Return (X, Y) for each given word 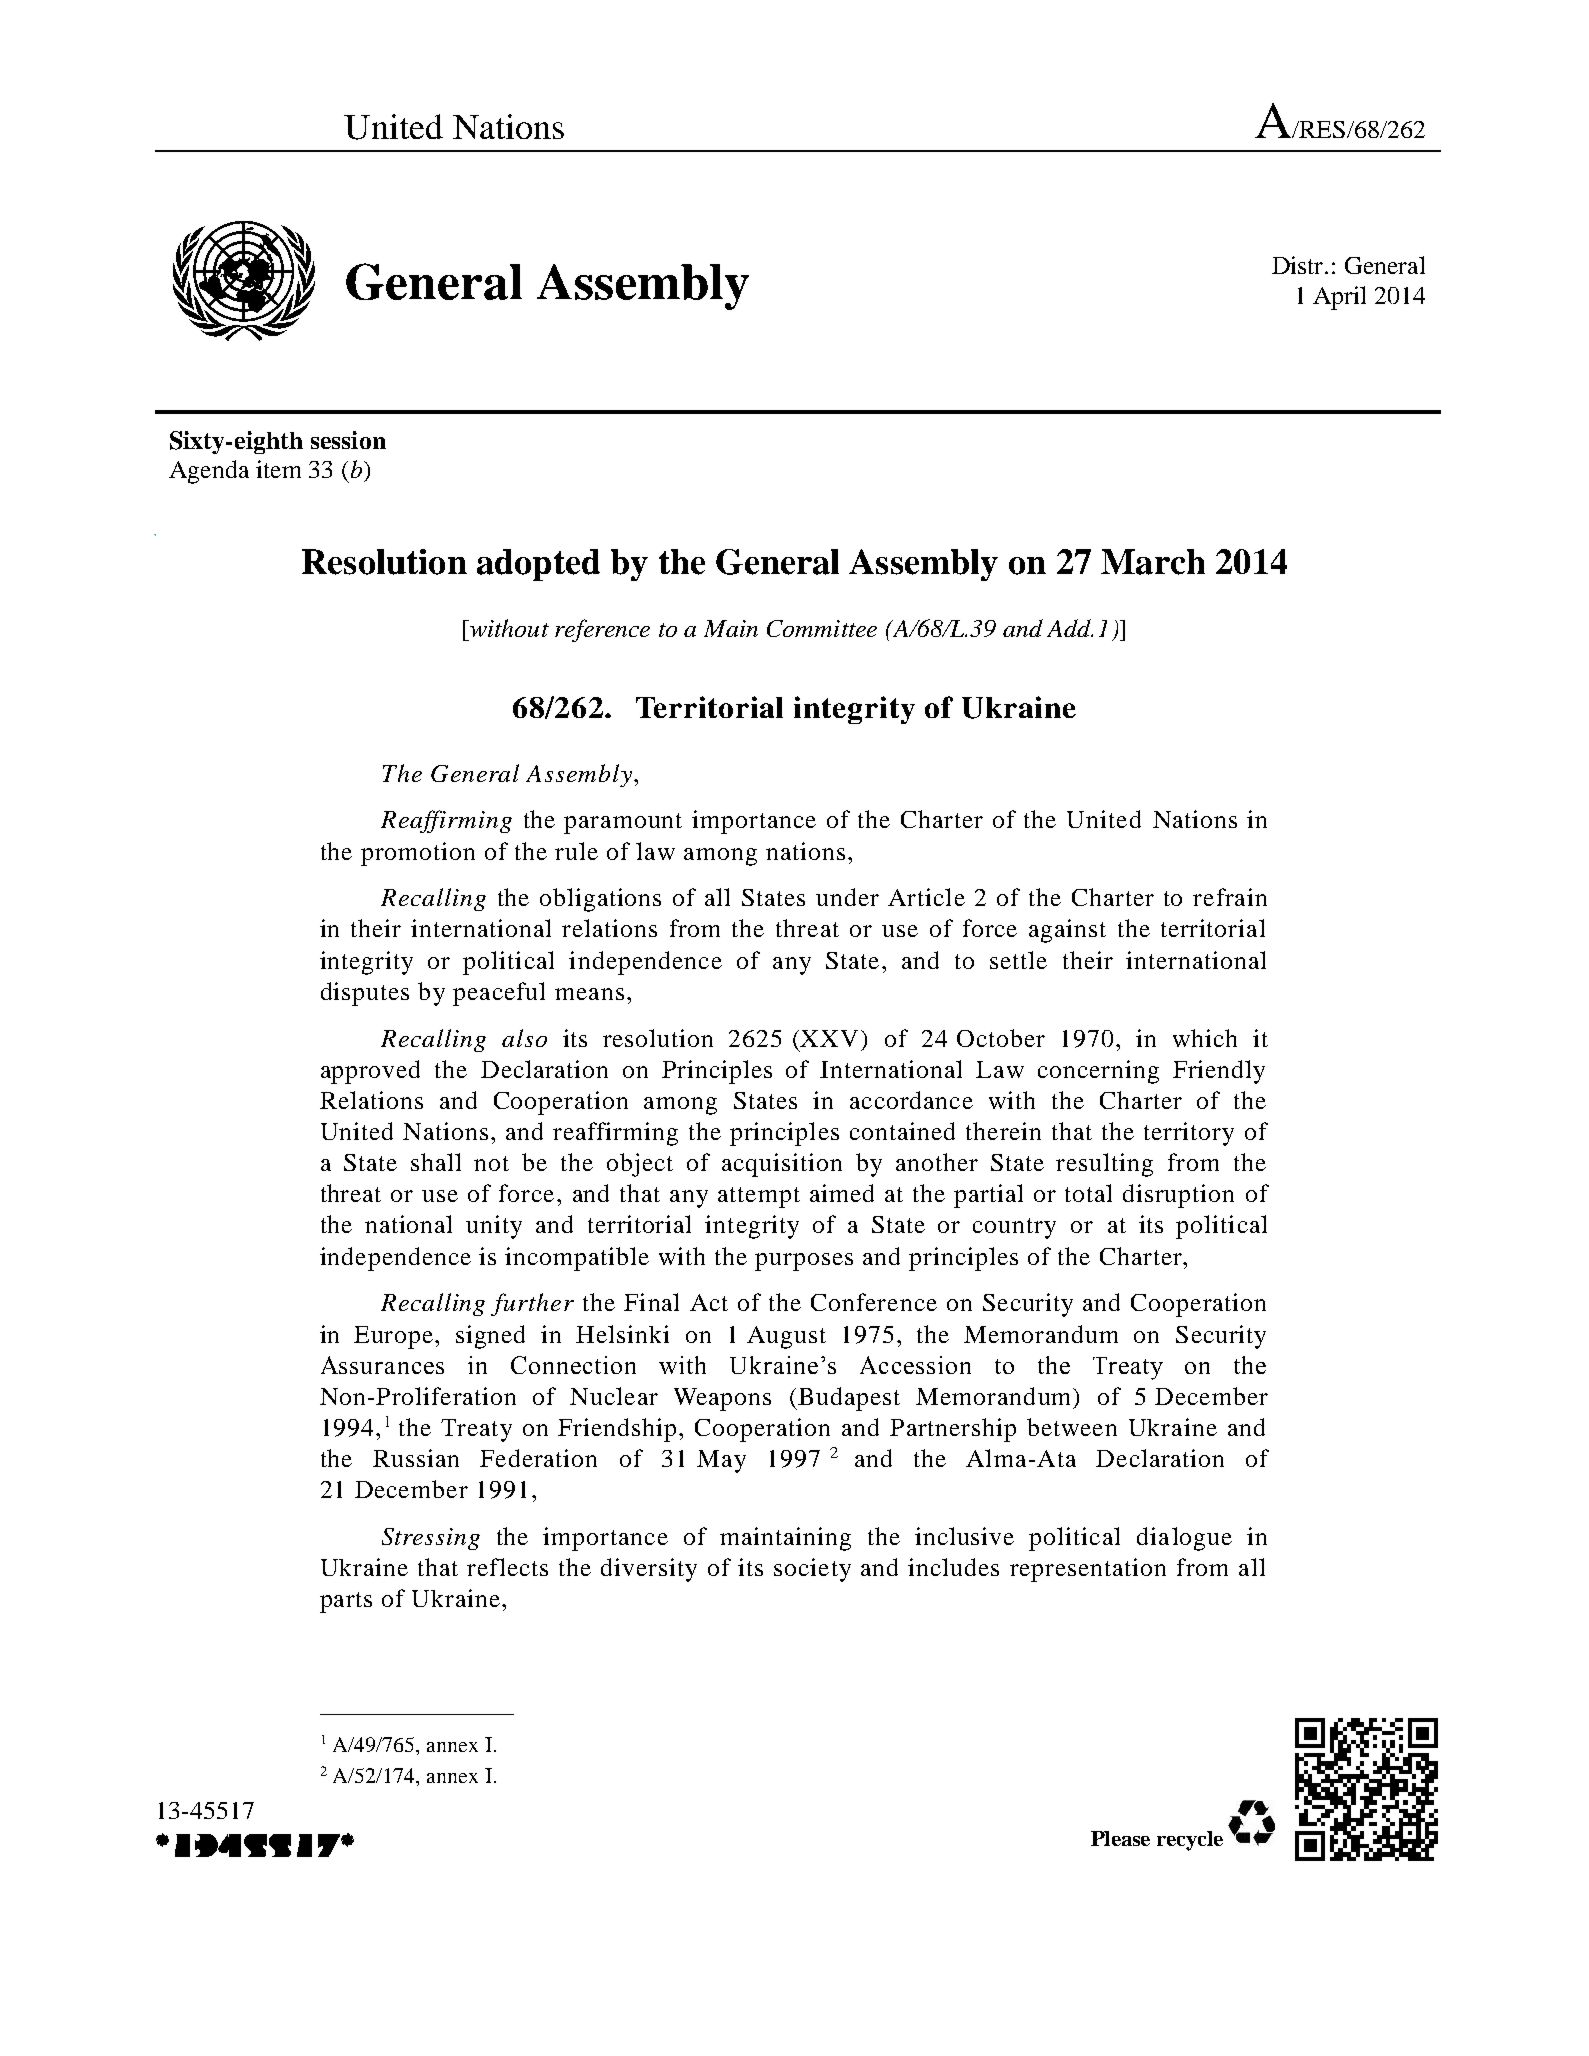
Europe (395, 1337)
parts (346, 1602)
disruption (1178, 1196)
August (786, 1337)
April (1339, 298)
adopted (538, 565)
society (812, 1570)
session (348, 440)
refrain (1230, 897)
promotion (418, 854)
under (847, 897)
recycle (1190, 1841)
